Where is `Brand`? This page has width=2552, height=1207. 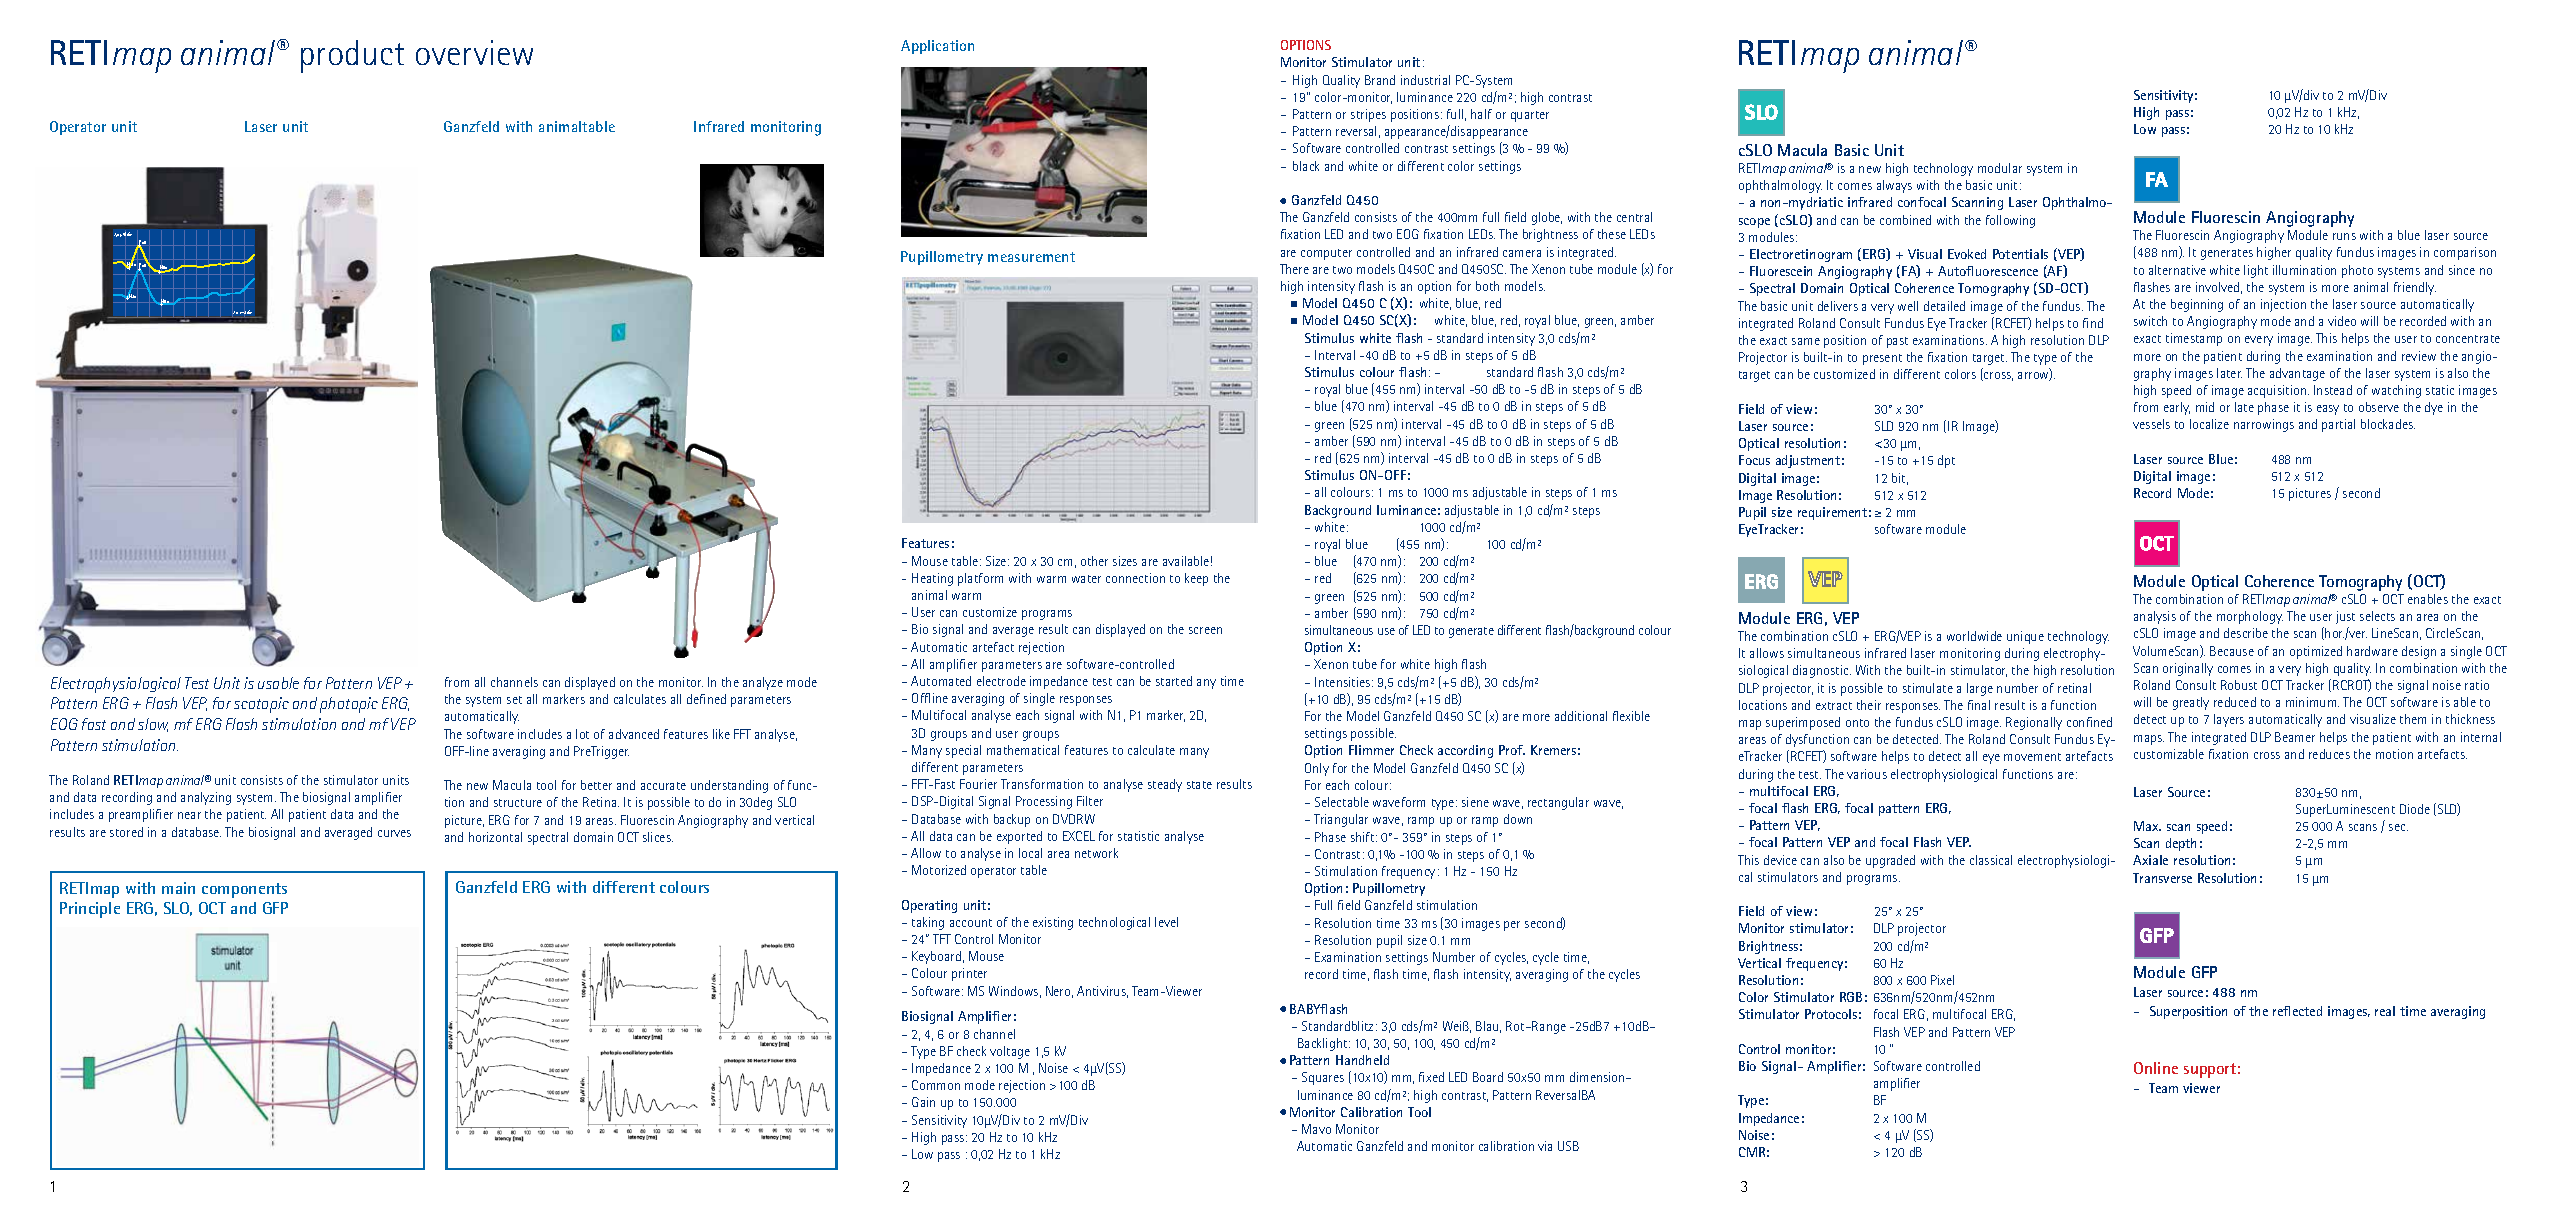
Brand is located at coordinates (1380, 80).
